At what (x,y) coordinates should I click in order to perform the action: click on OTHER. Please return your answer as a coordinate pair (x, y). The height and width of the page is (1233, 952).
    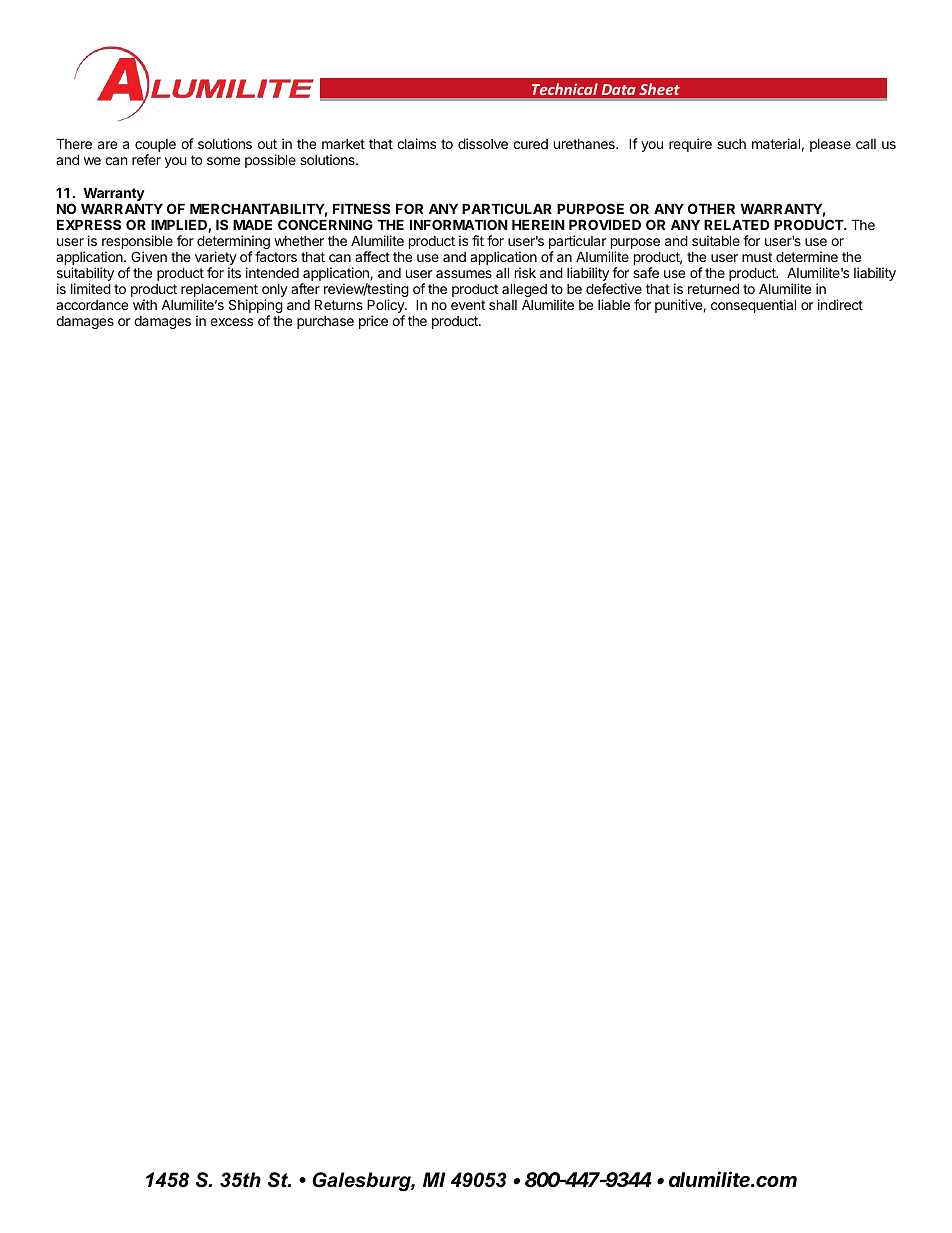
    Looking at the image, I should click on (711, 208).
